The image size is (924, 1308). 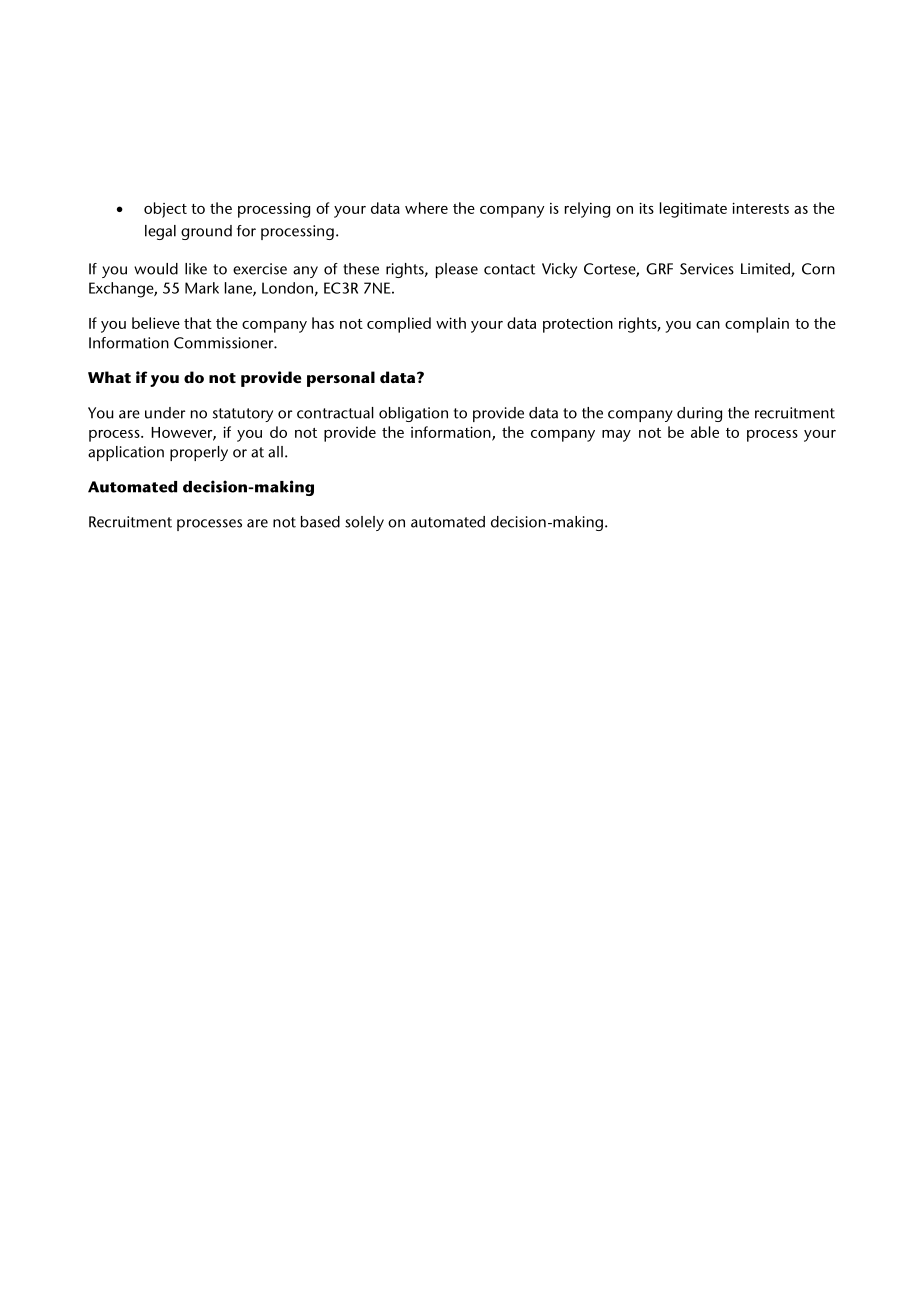 I want to click on What, so click(x=109, y=377).
